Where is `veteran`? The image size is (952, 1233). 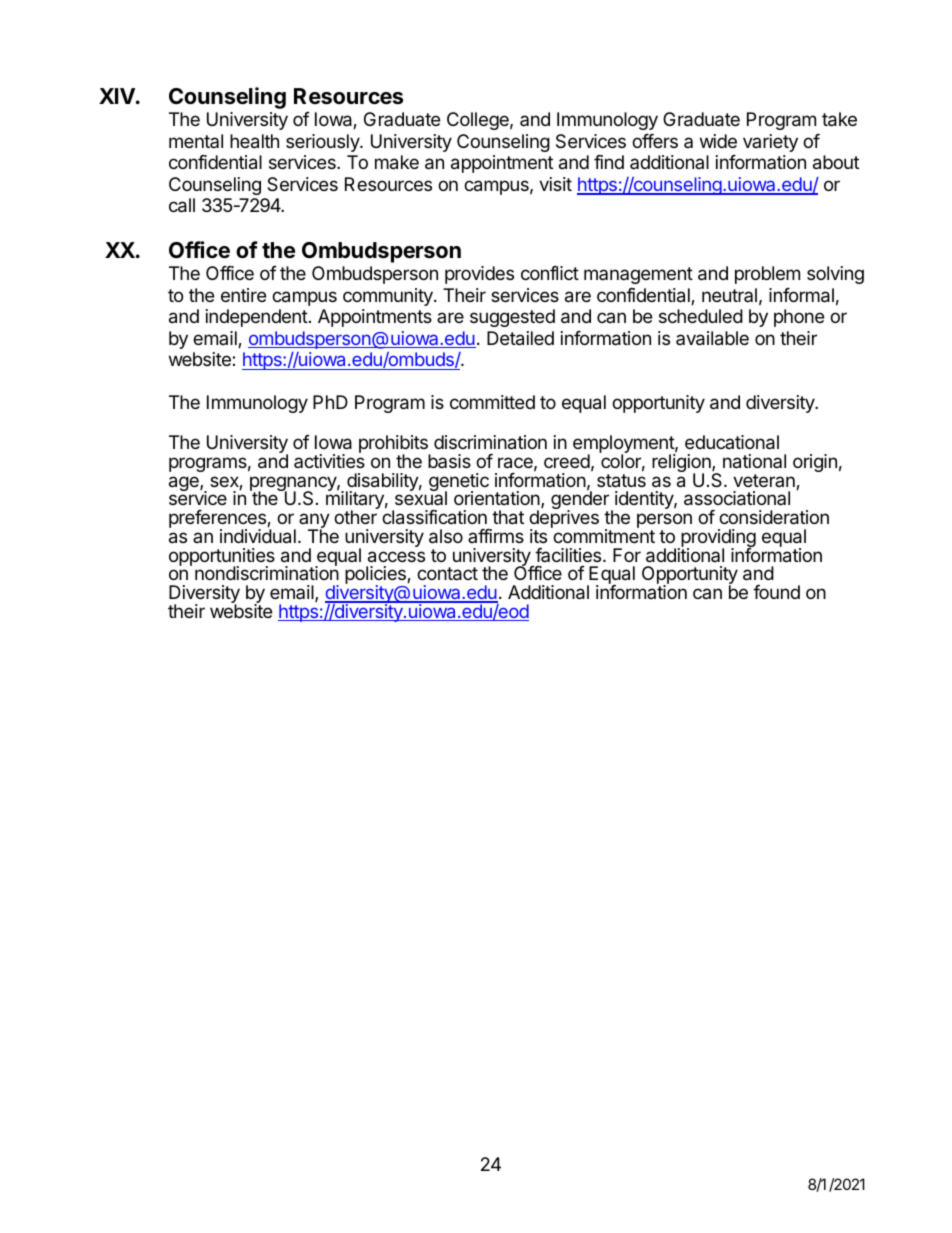
veteran is located at coordinates (765, 482).
